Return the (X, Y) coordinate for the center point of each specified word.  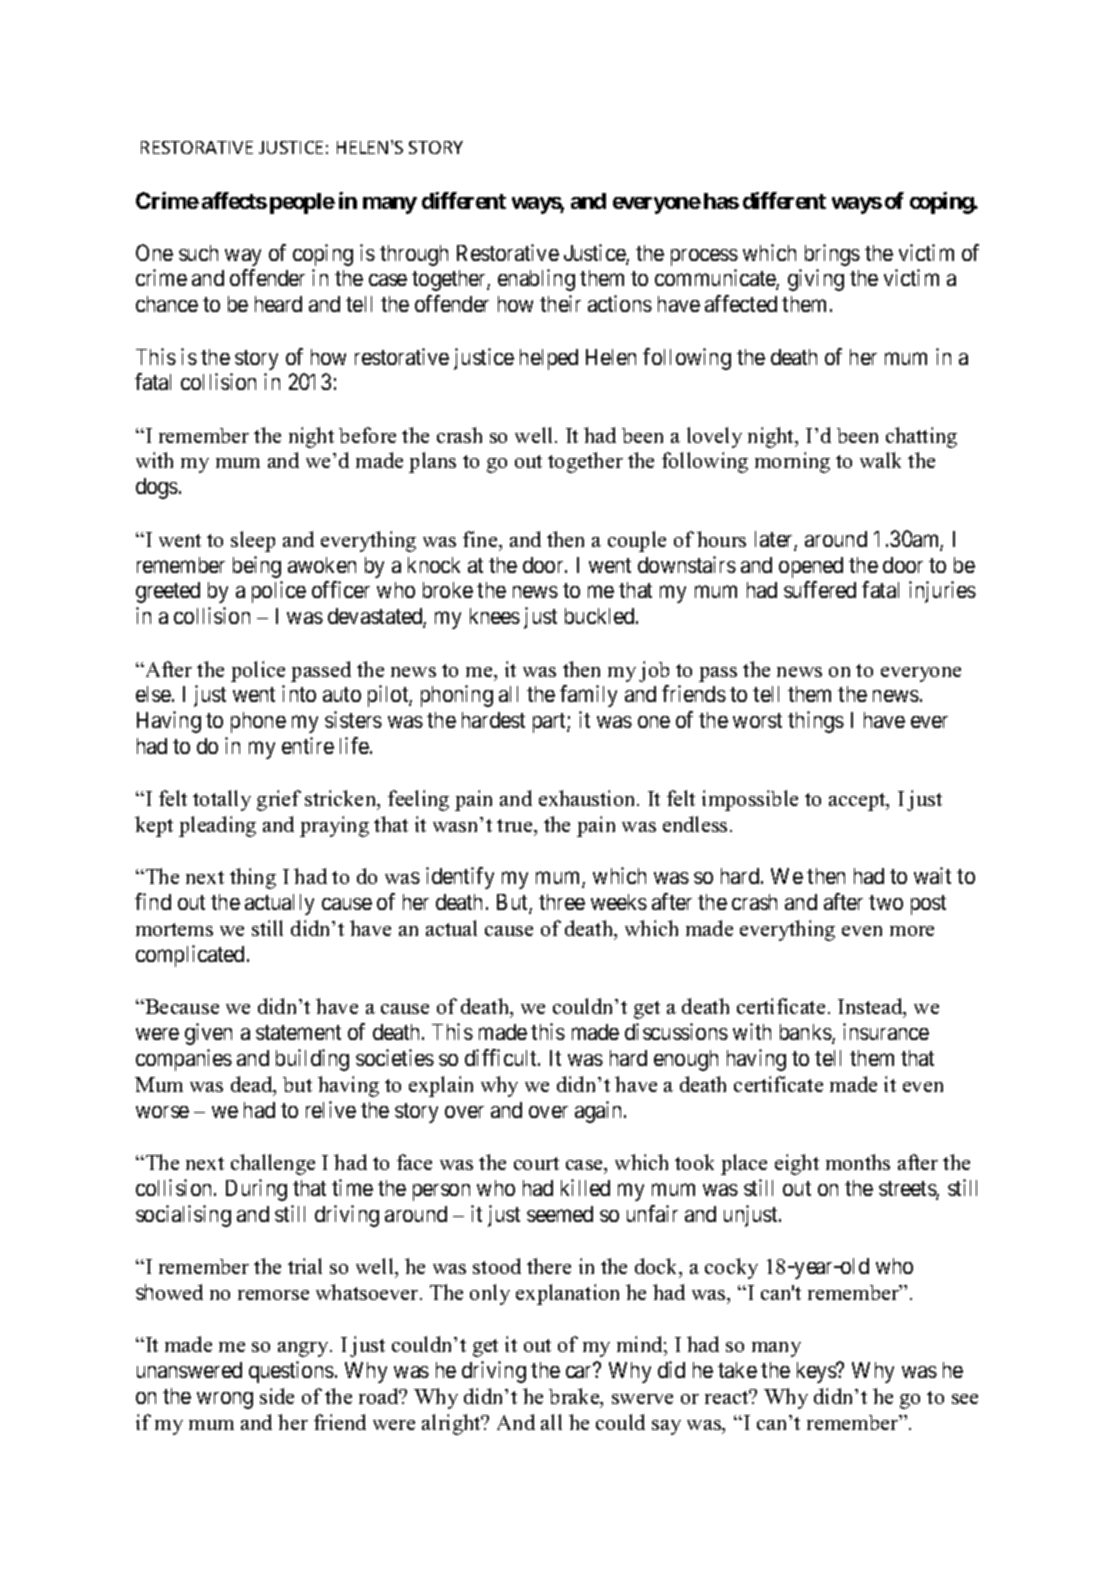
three (562, 902)
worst (757, 720)
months (858, 1162)
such (198, 253)
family (588, 696)
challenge (273, 1164)
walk (880, 460)
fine (481, 539)
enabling (536, 280)
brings (832, 255)
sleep (253, 541)
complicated (190, 956)
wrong (225, 1400)
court (536, 1163)
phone (258, 722)
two (886, 902)
